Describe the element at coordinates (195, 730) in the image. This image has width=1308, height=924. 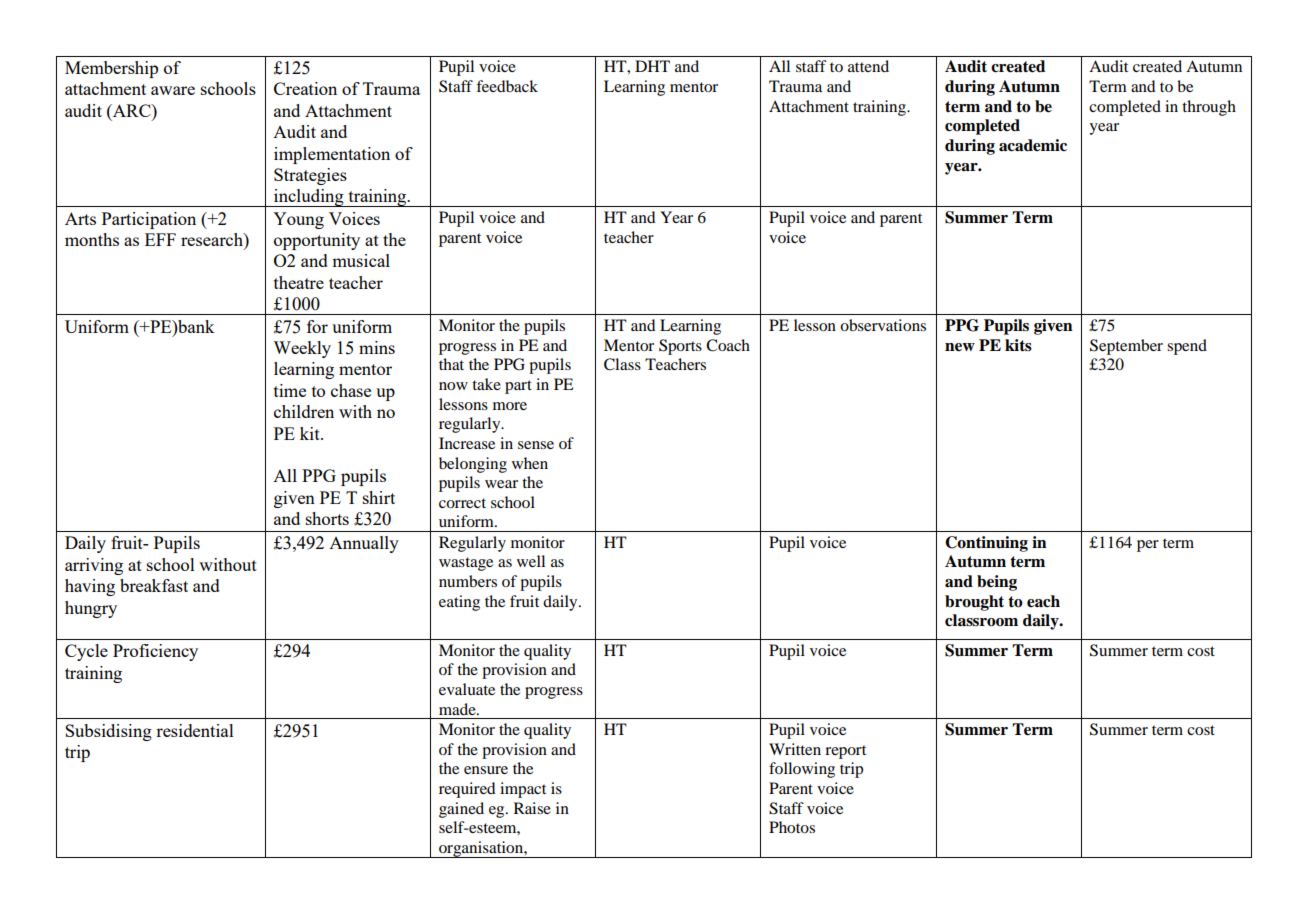
I see `residential` at that location.
